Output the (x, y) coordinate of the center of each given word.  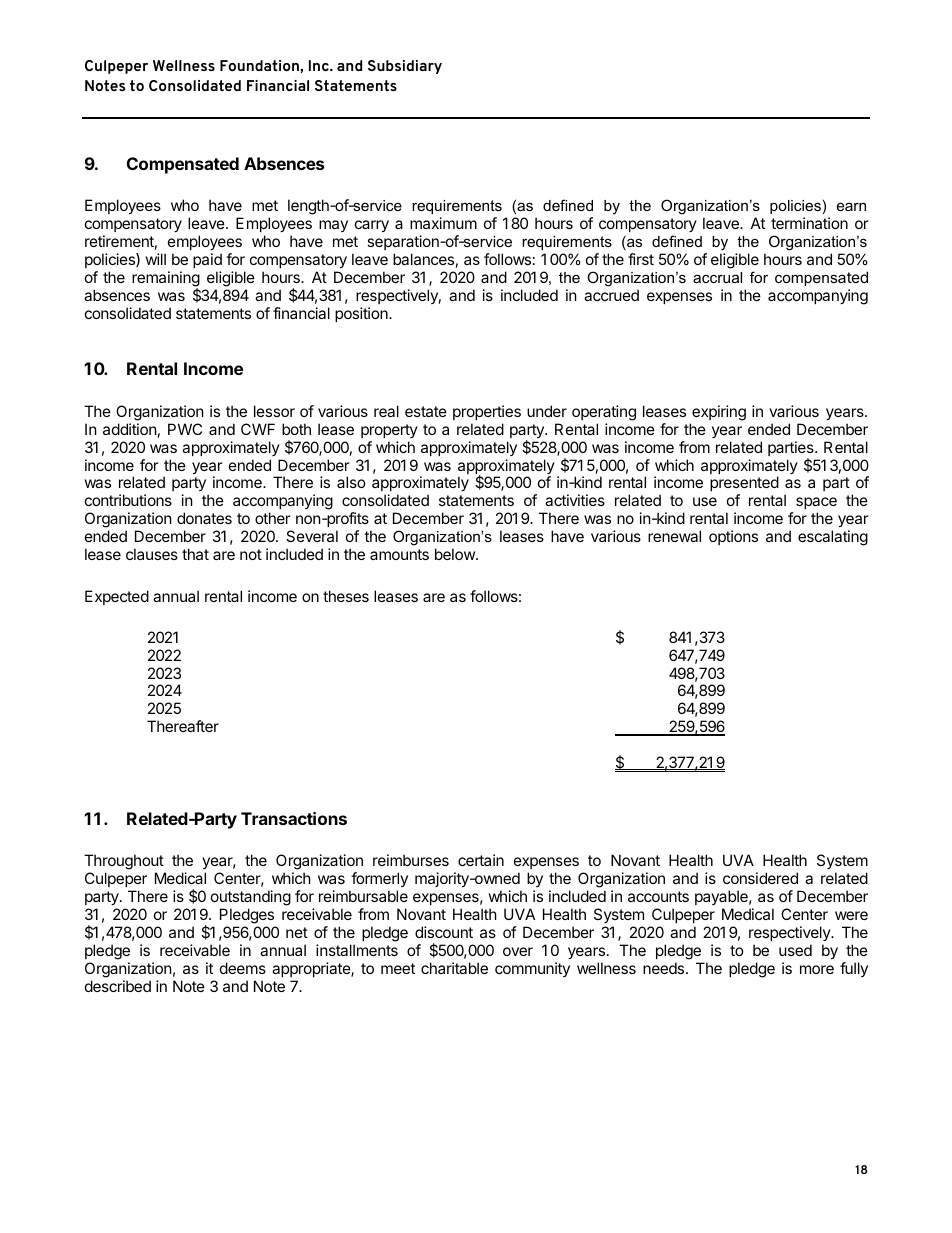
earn (851, 206)
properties (487, 412)
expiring (719, 413)
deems (243, 968)
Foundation (260, 65)
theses (346, 596)
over (518, 951)
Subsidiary (405, 67)
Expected (117, 597)
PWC (185, 429)
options (733, 537)
